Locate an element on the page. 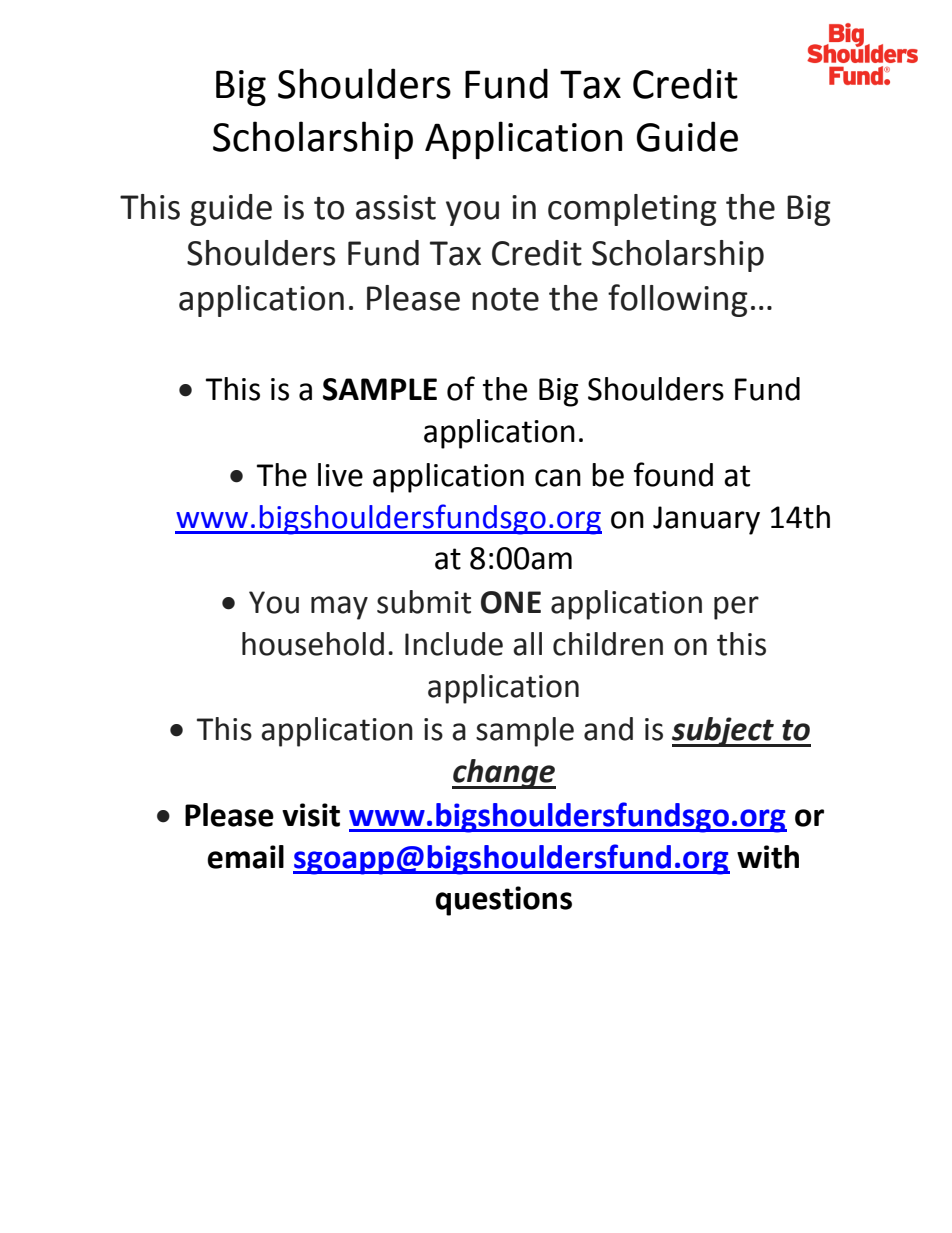 The image size is (952, 1233). questions is located at coordinates (504, 901).
